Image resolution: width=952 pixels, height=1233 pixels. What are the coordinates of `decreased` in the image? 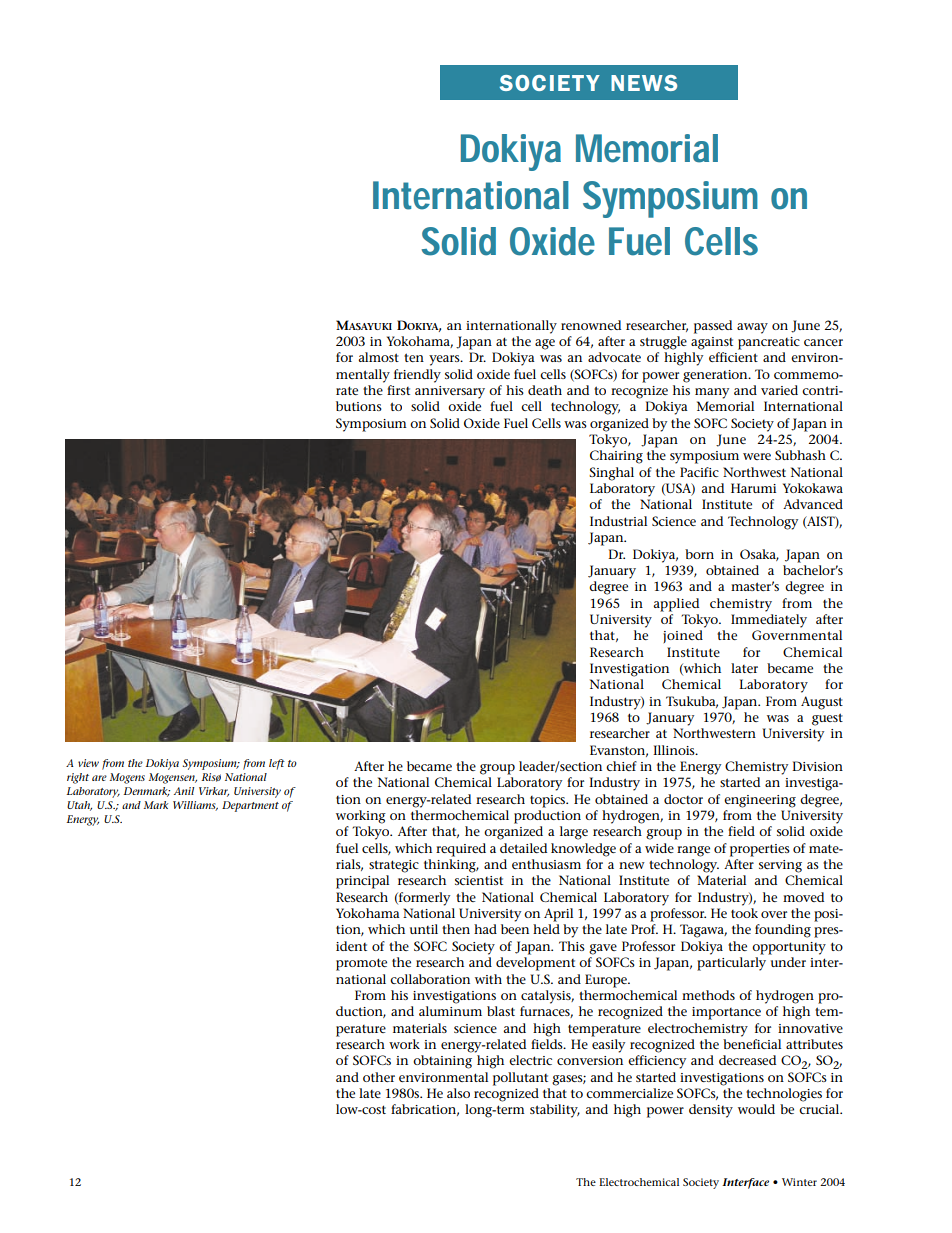 It's located at (747, 1060).
